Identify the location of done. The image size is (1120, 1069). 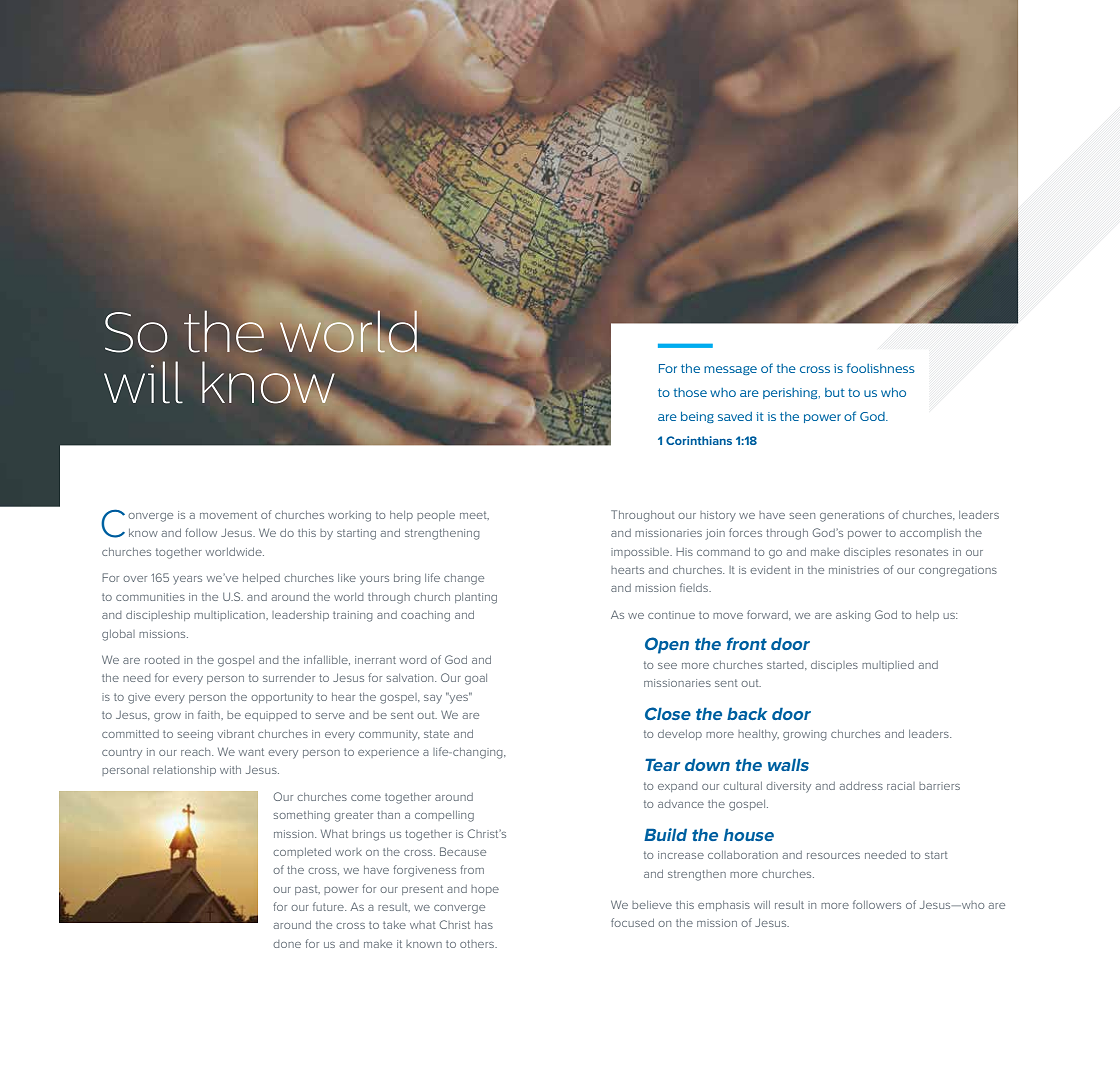
(287, 944).
